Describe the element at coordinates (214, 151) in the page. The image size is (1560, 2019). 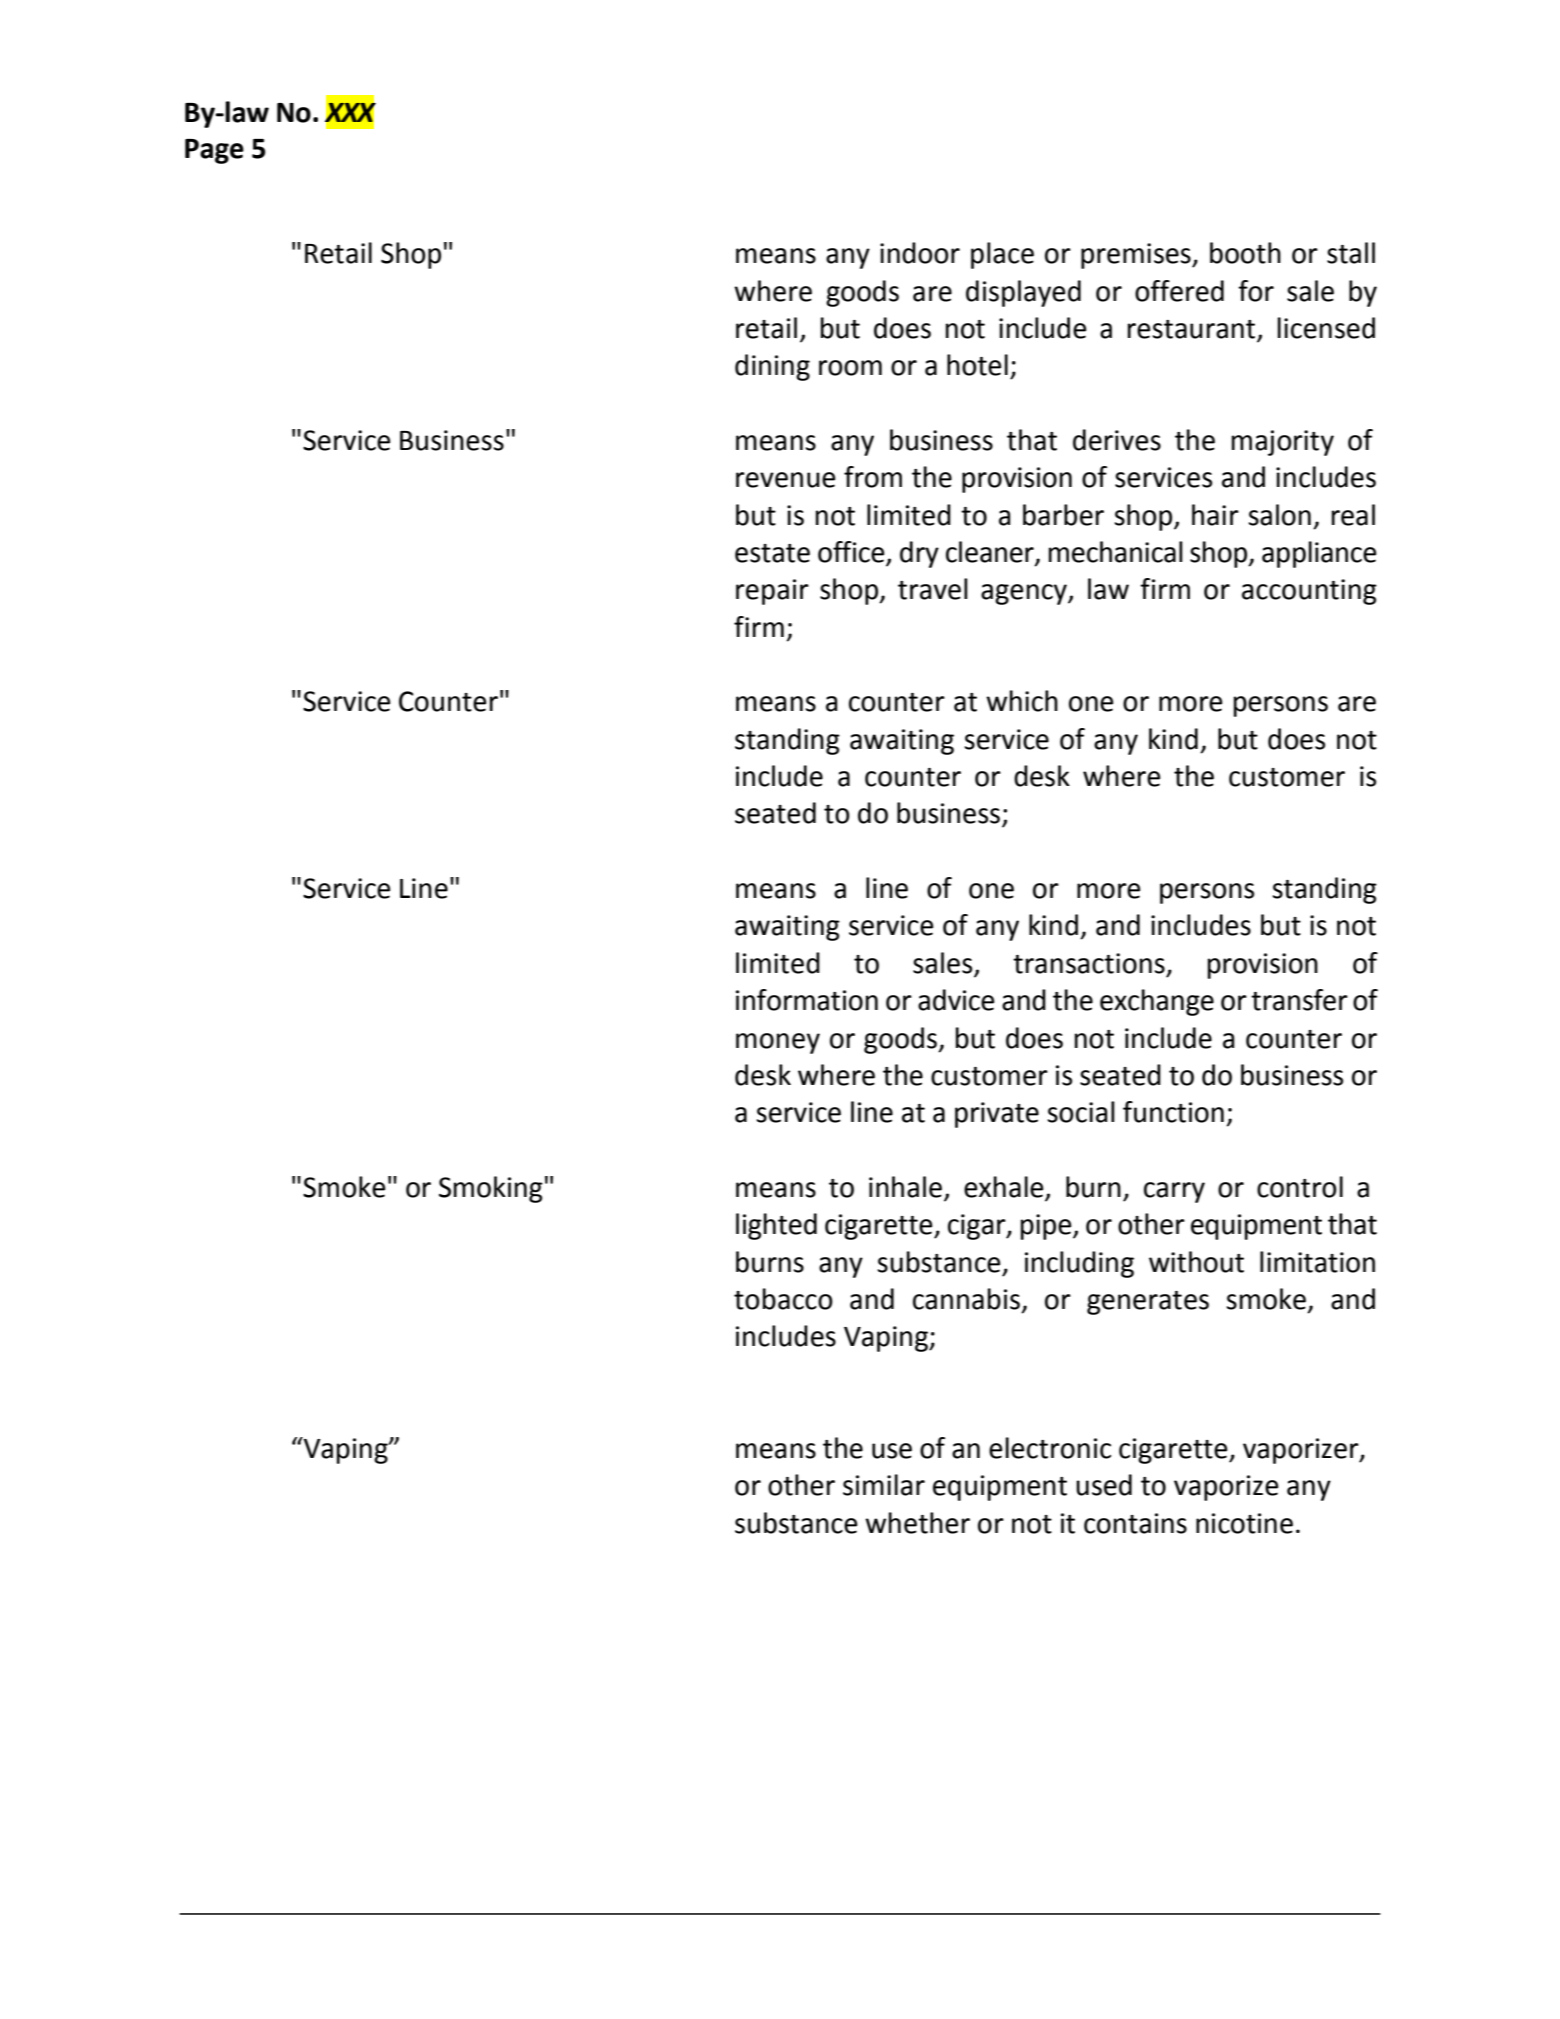
I see `Page` at that location.
